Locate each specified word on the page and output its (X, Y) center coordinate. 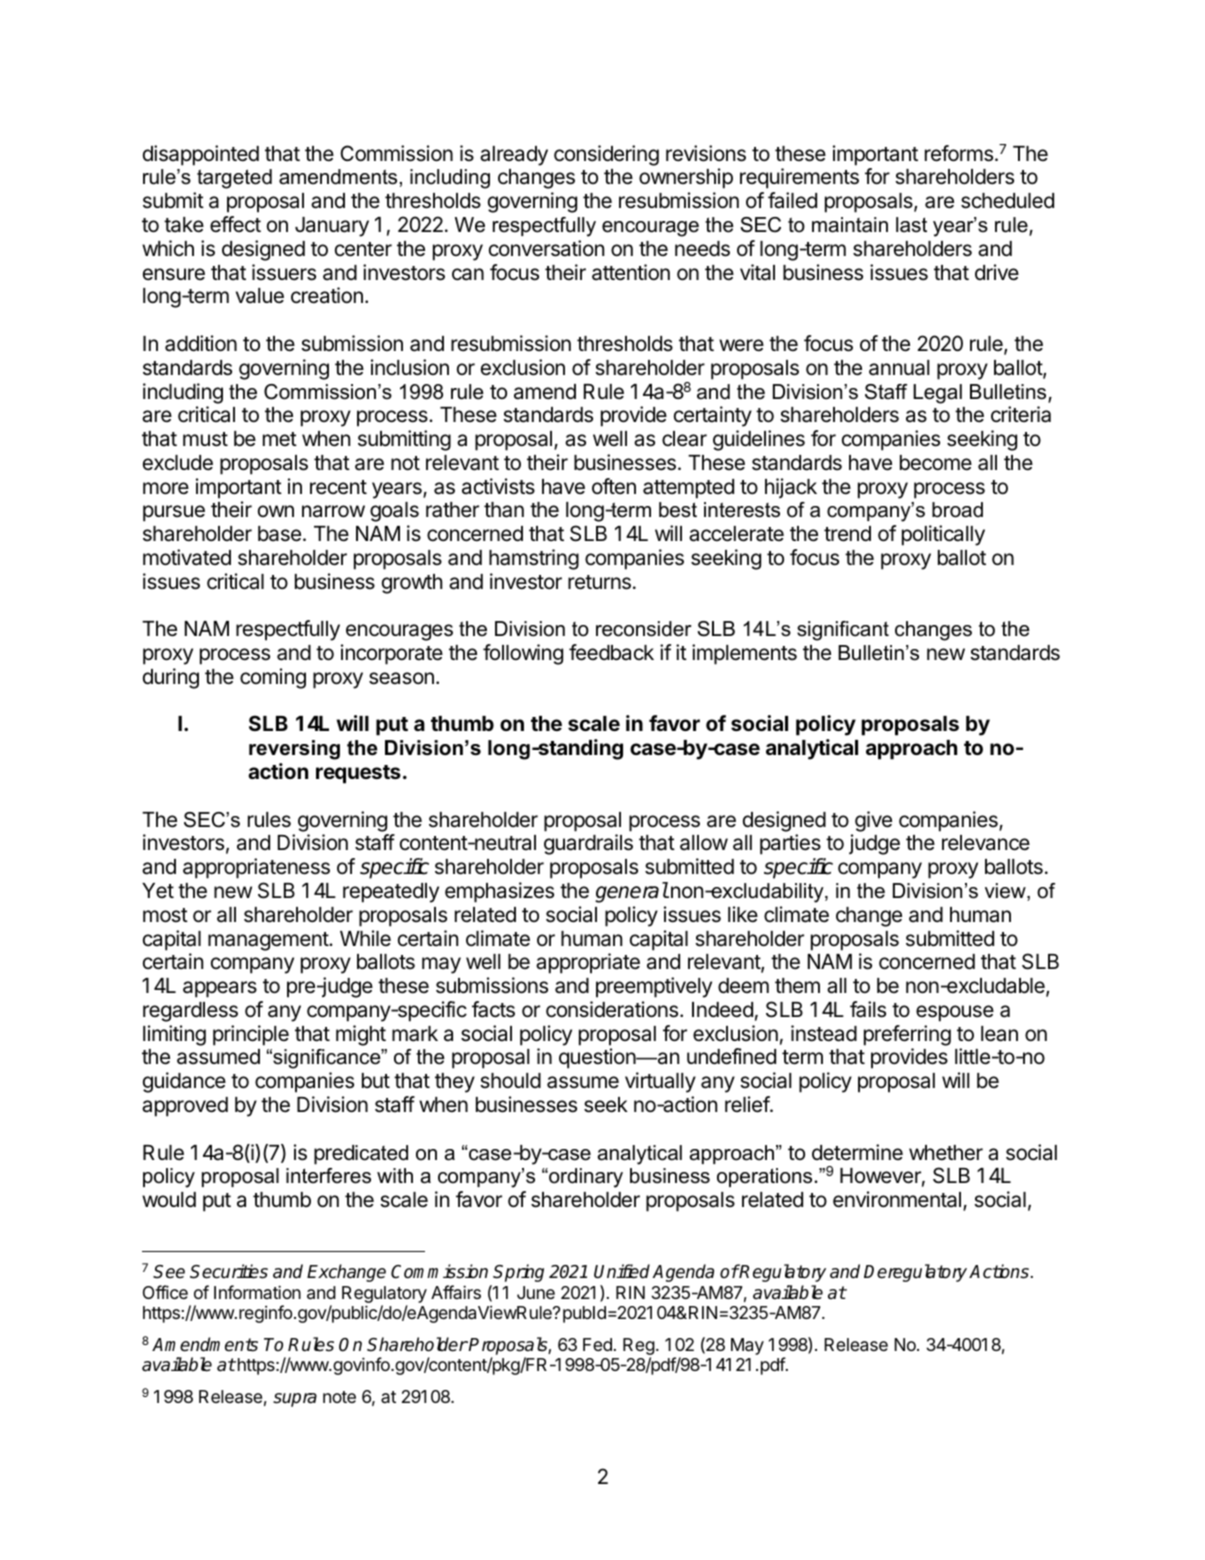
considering (606, 155)
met (280, 439)
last (911, 225)
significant (843, 631)
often (614, 486)
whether (946, 1153)
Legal (937, 394)
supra (295, 1400)
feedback (611, 652)
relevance (986, 843)
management (269, 941)
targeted (234, 179)
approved (185, 1107)
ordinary (585, 1178)
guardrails (588, 844)
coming (273, 678)
